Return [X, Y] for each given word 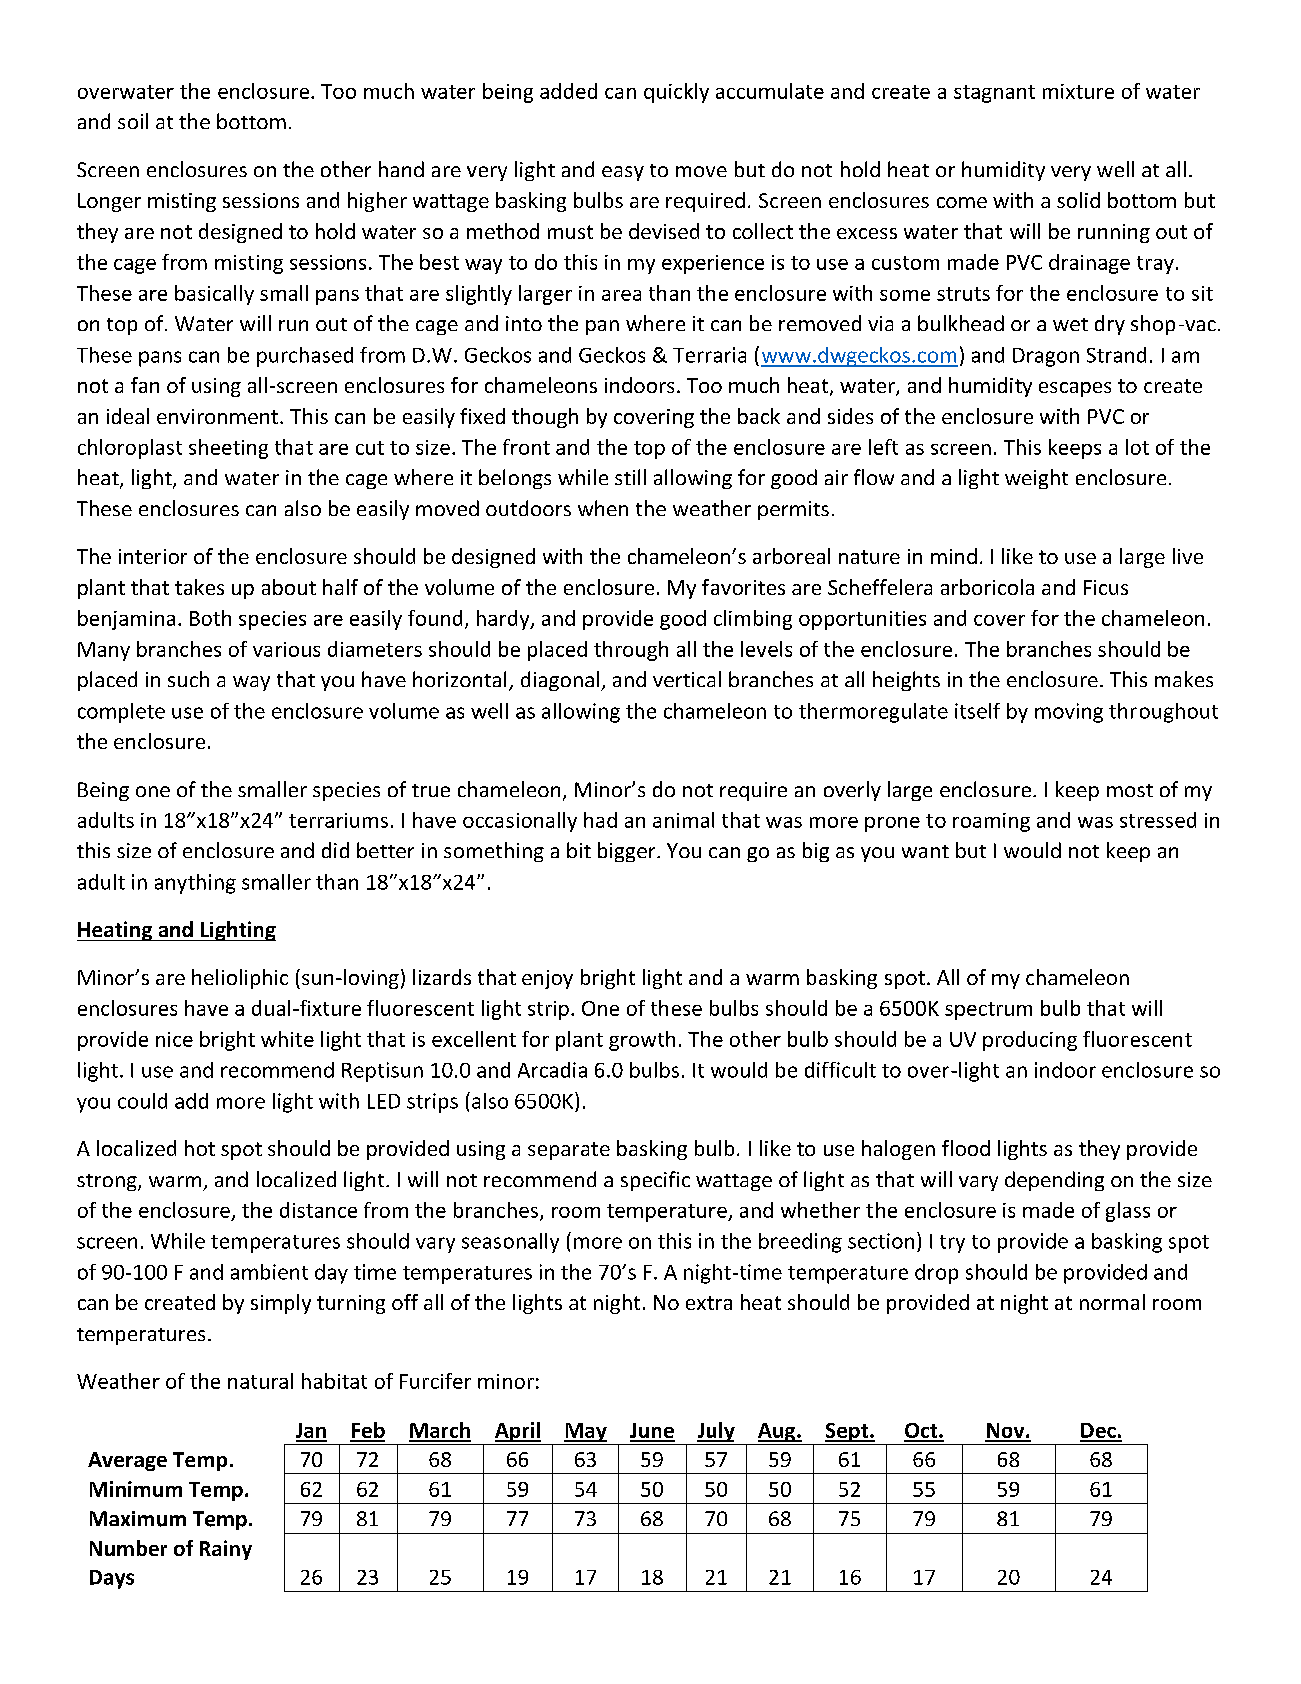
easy [623, 173]
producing [1030, 1041]
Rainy [226, 1550]
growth [642, 1041]
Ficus [1106, 587]
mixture [1078, 91]
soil [133, 121]
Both [210, 618]
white [287, 1039]
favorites [743, 587]
